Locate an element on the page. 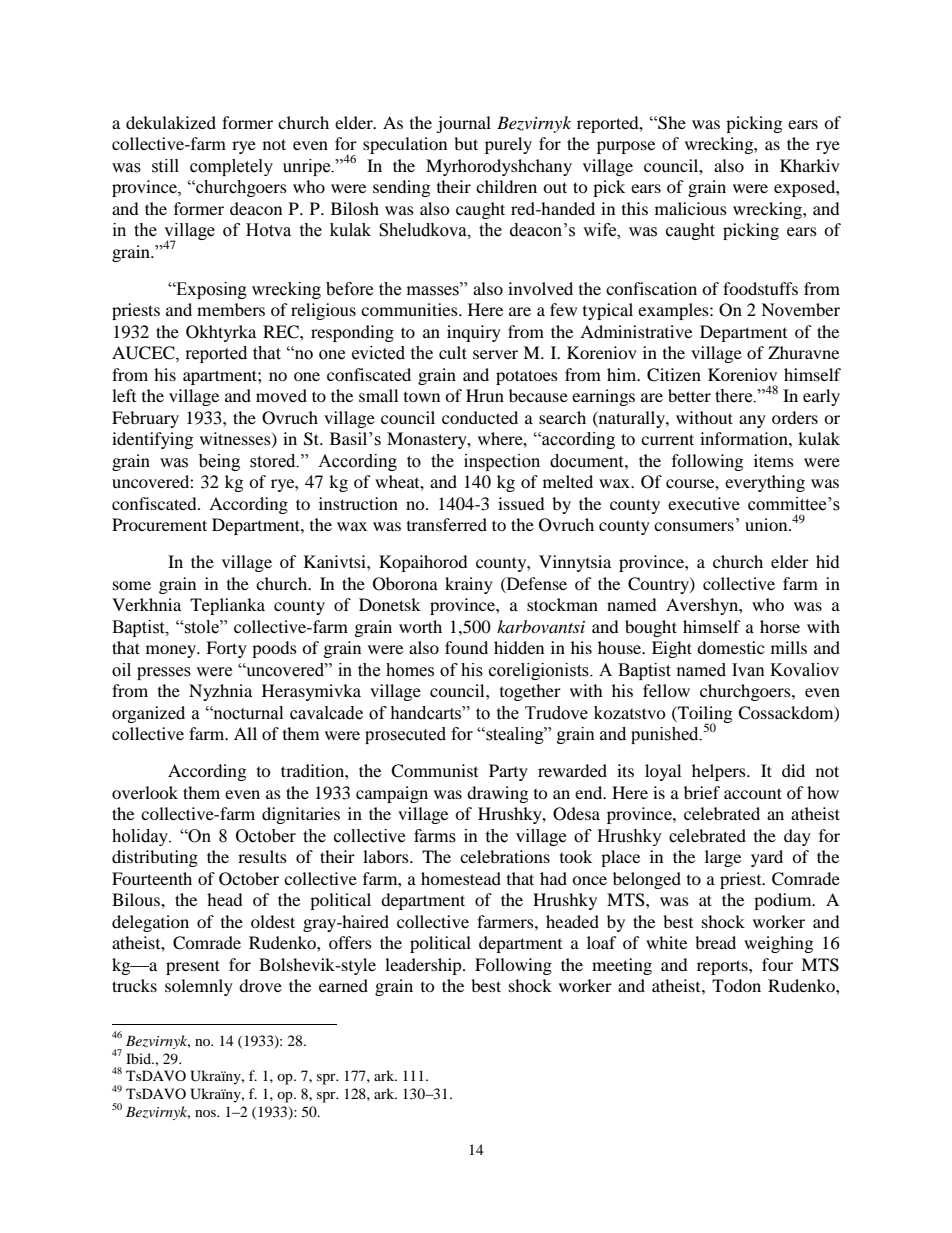  completely is located at coordinates (231, 167).
